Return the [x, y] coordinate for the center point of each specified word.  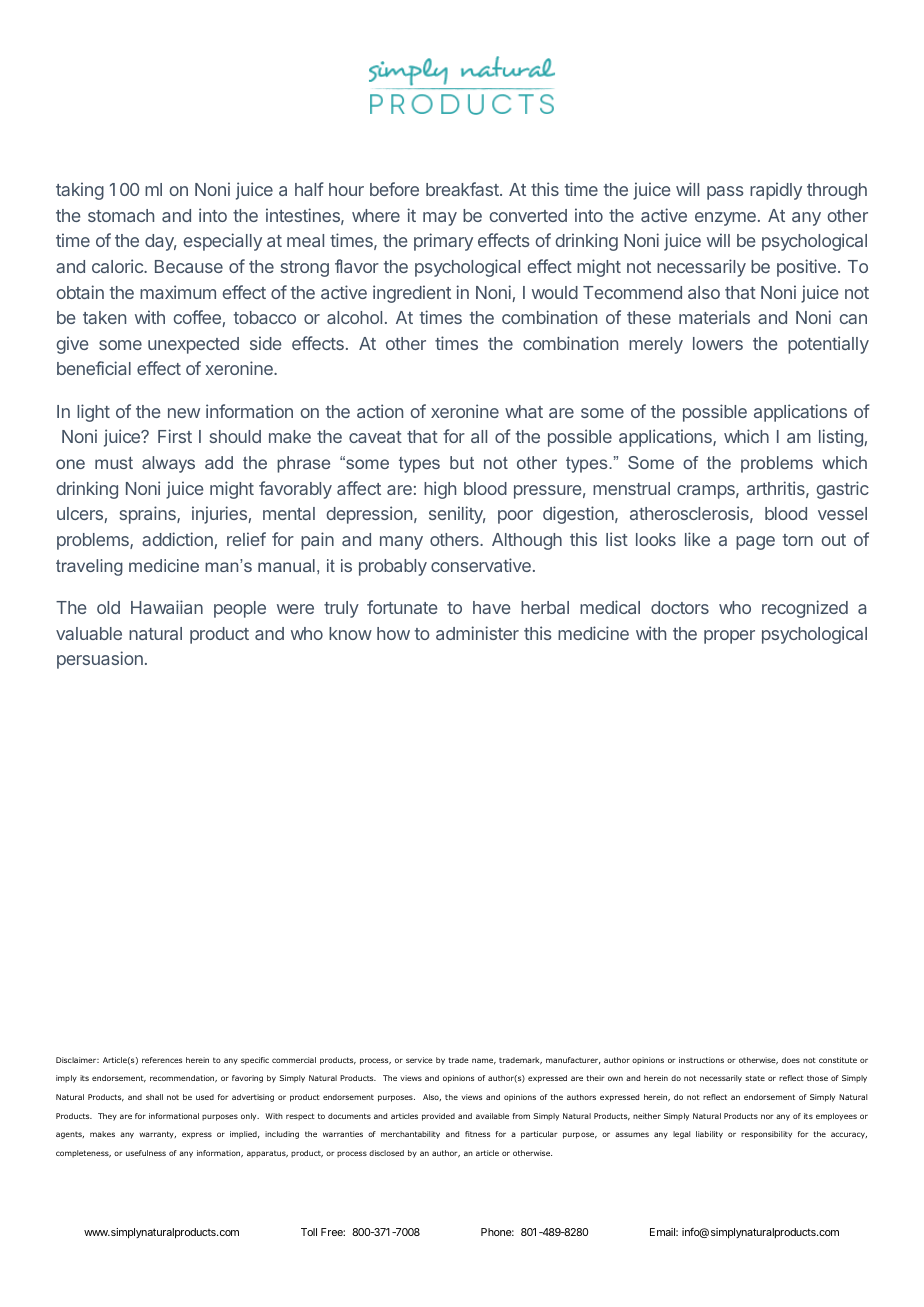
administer [477, 633]
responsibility [766, 1135]
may [440, 219]
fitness [477, 1134]
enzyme [725, 219]
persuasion [100, 660]
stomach [121, 215]
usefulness [146, 1153]
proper [729, 637]
